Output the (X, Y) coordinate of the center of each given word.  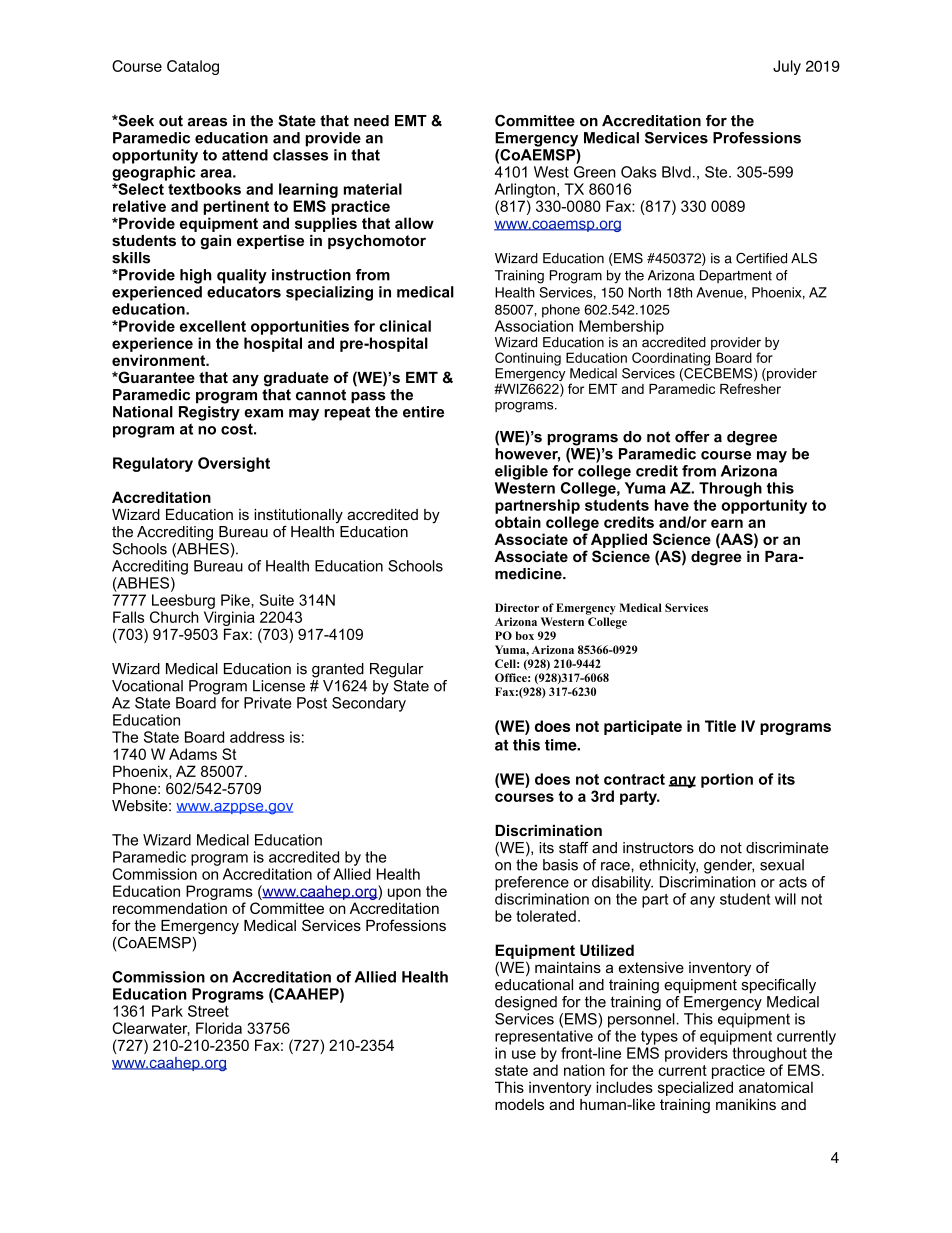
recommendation (170, 908)
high (196, 276)
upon (404, 894)
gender (729, 866)
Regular (397, 670)
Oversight (234, 464)
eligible (521, 472)
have (672, 505)
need (371, 121)
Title (720, 726)
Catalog (193, 67)
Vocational (147, 686)
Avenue (720, 292)
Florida (219, 1028)
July (787, 67)
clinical (405, 326)
